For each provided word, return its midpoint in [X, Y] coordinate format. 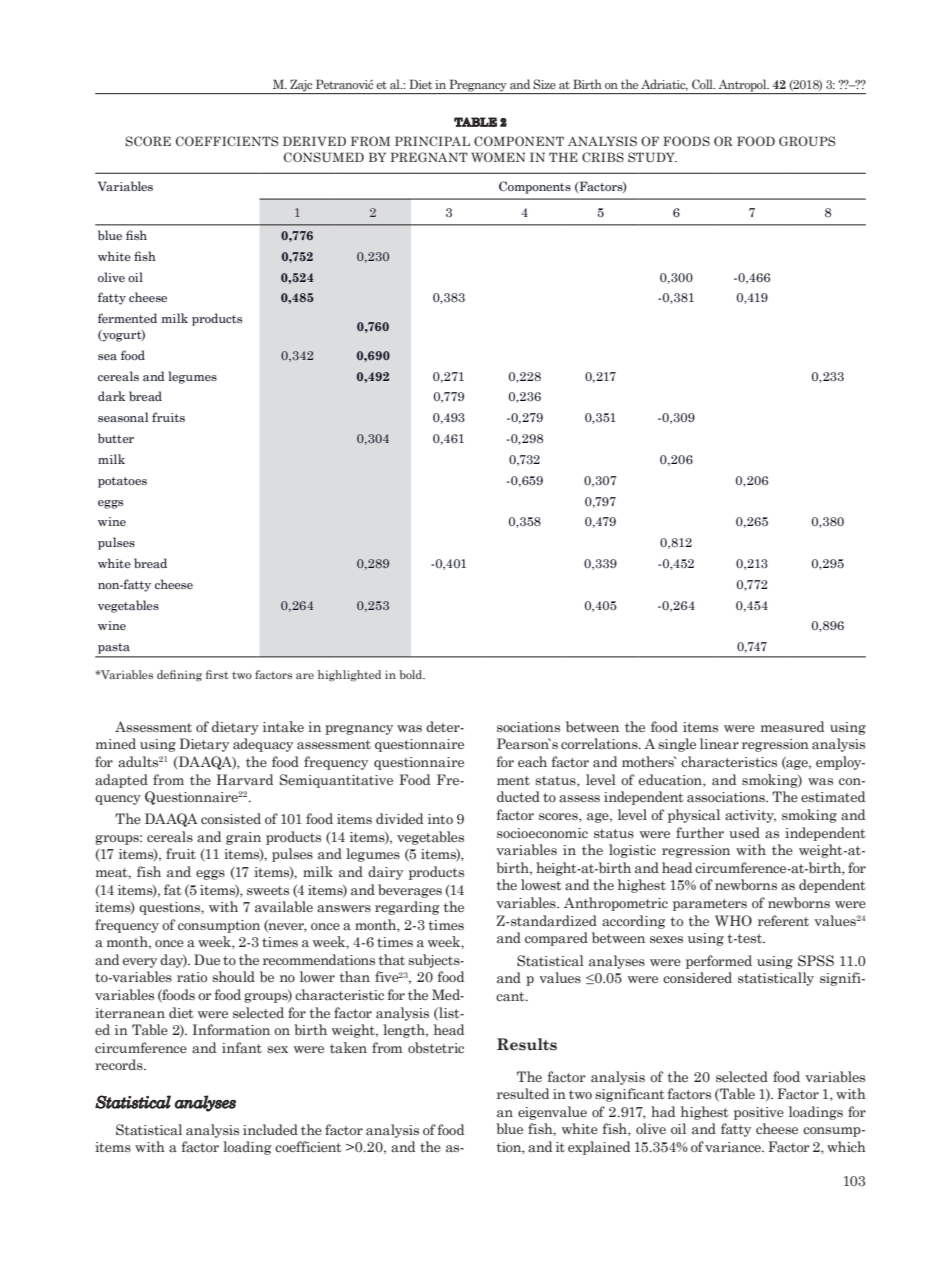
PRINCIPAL [432, 141]
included [270, 1129]
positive [759, 1113]
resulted [523, 1093]
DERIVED [314, 141]
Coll [703, 84]
